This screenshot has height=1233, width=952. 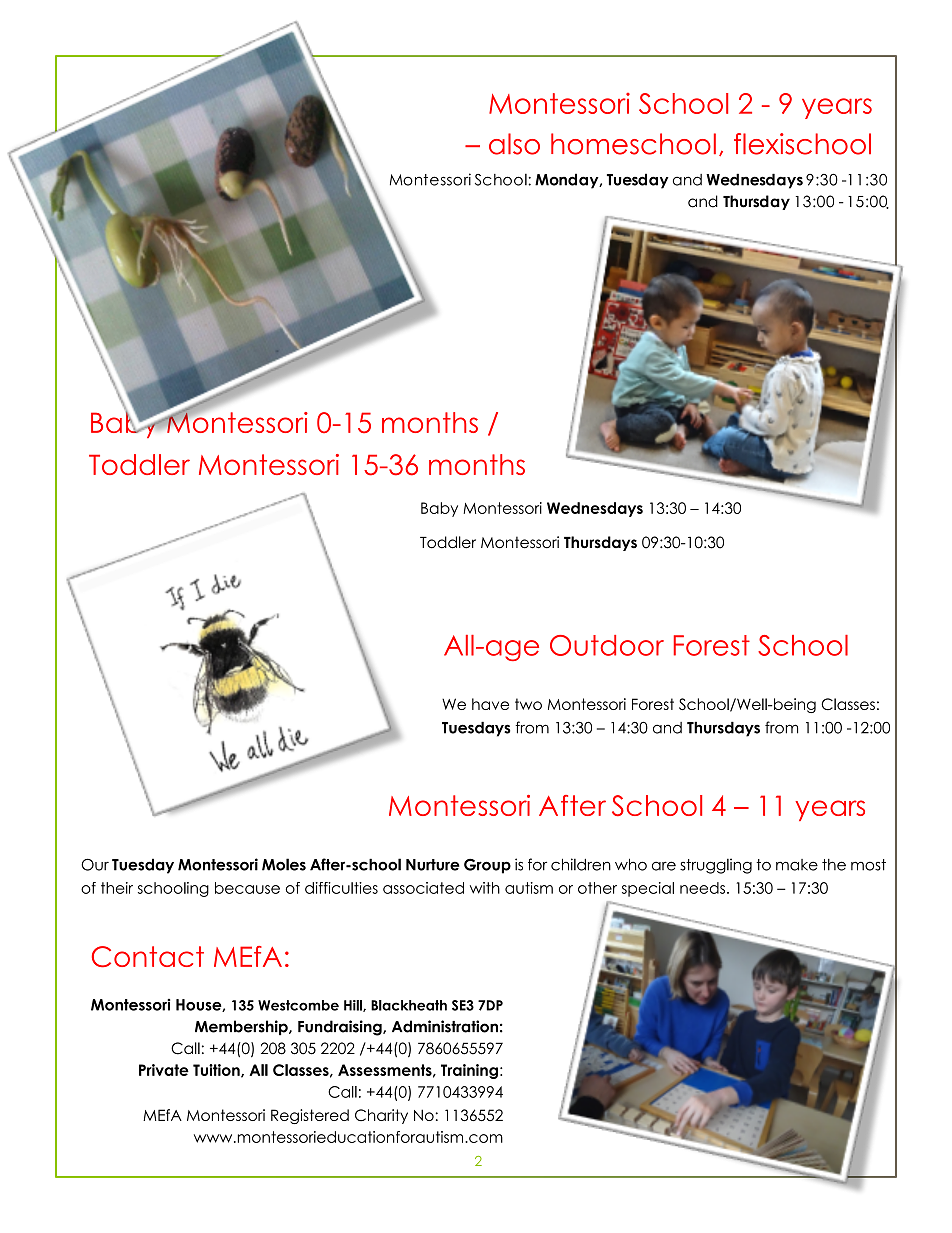 What do you see at coordinates (469, 1071) in the screenshot?
I see `Training` at bounding box center [469, 1071].
